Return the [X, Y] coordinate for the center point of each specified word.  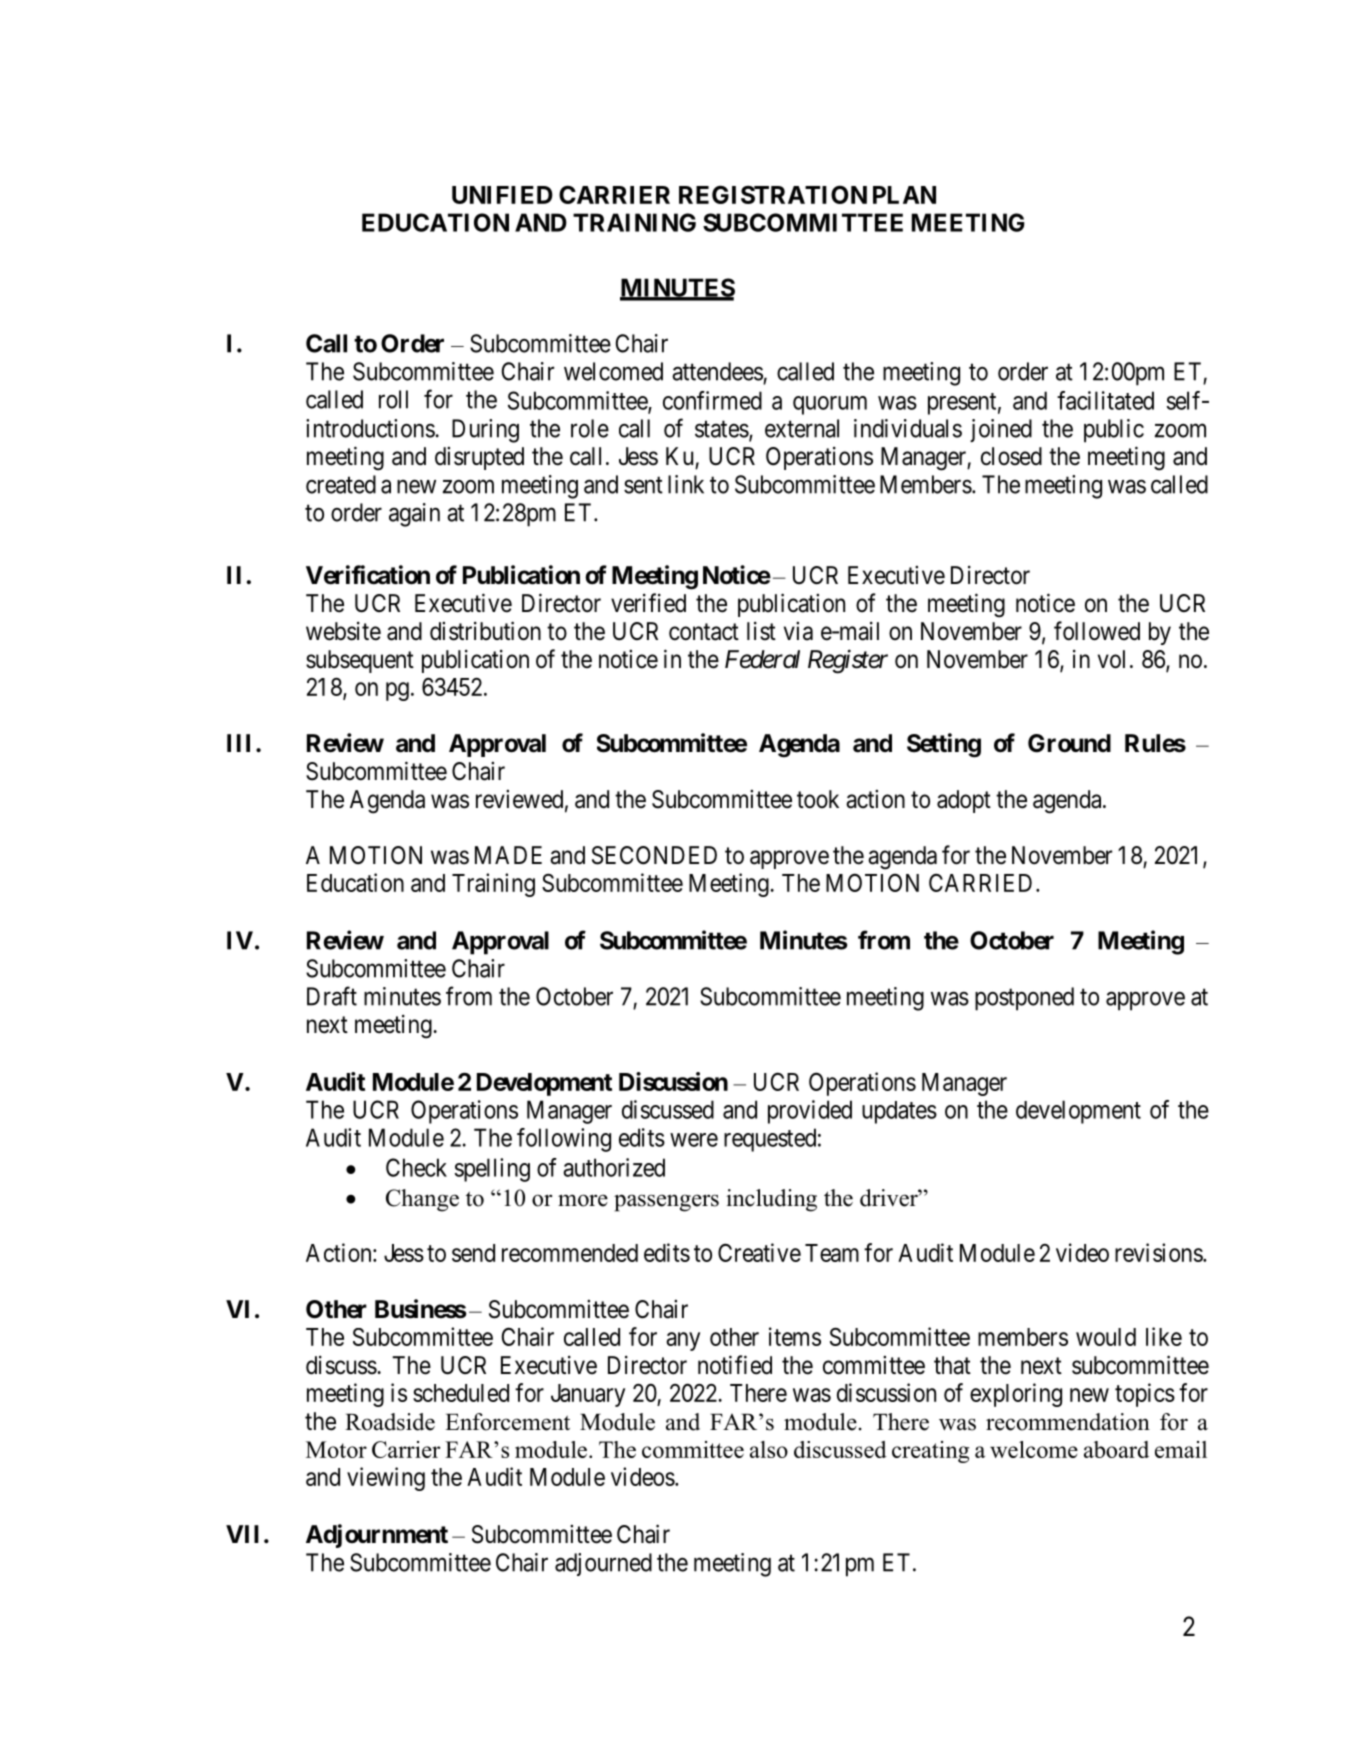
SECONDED [654, 855]
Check [416, 1167]
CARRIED [980, 882]
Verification [368, 575]
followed [1097, 631]
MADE [508, 855]
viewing [386, 1479]
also [769, 1449]
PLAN [904, 195]
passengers [666, 1203]
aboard [1116, 1449]
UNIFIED [502, 195]
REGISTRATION [773, 194]
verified [648, 603]
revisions [1159, 1252]
